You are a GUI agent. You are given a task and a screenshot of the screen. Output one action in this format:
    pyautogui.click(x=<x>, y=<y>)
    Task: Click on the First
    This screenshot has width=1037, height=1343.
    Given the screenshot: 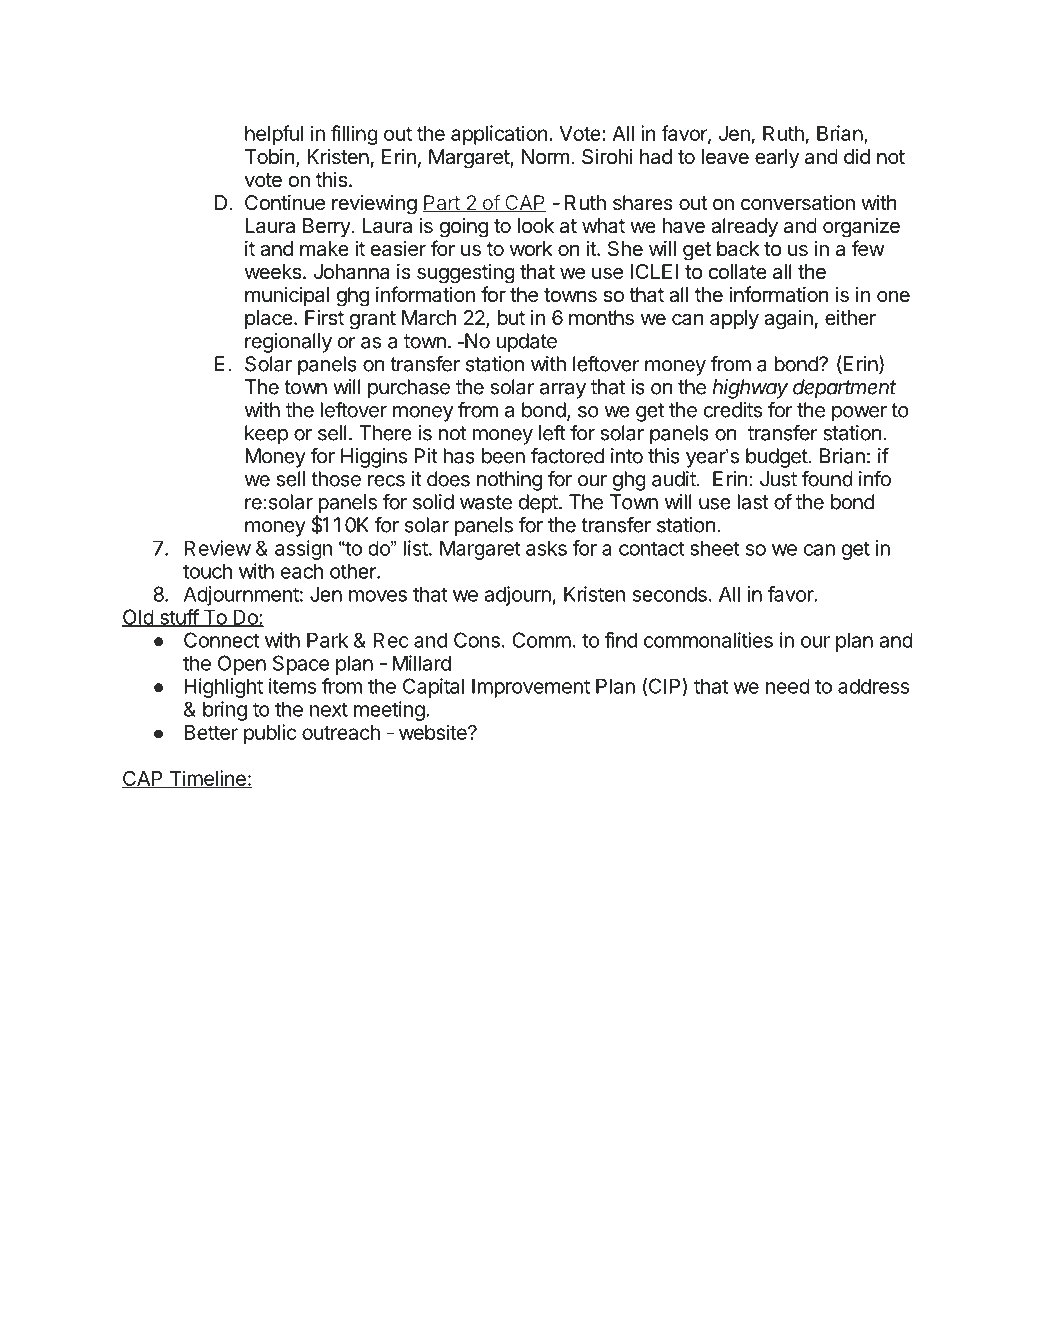 What is the action you would take?
    pyautogui.click(x=324, y=318)
